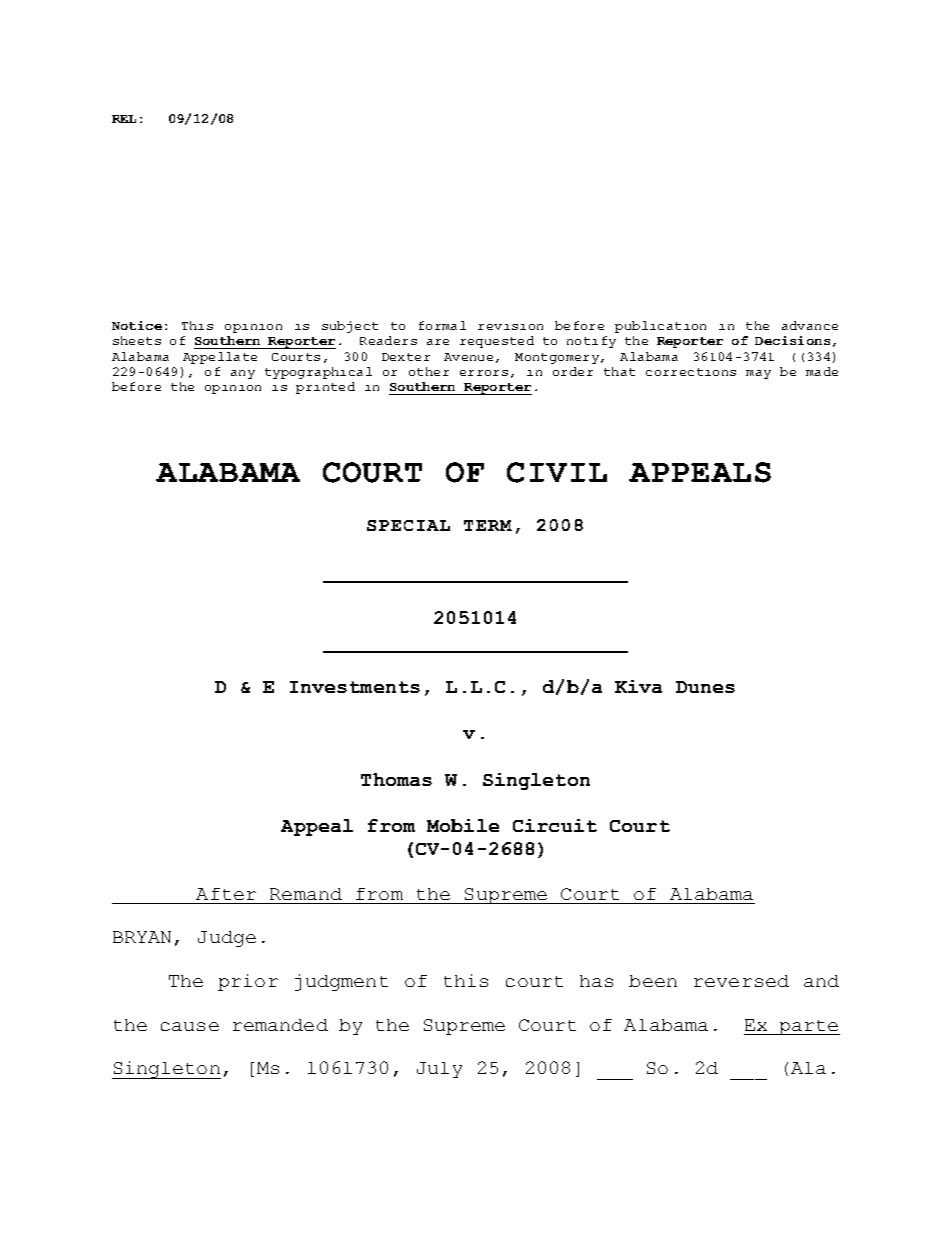  I want to click on may, so click(758, 374).
